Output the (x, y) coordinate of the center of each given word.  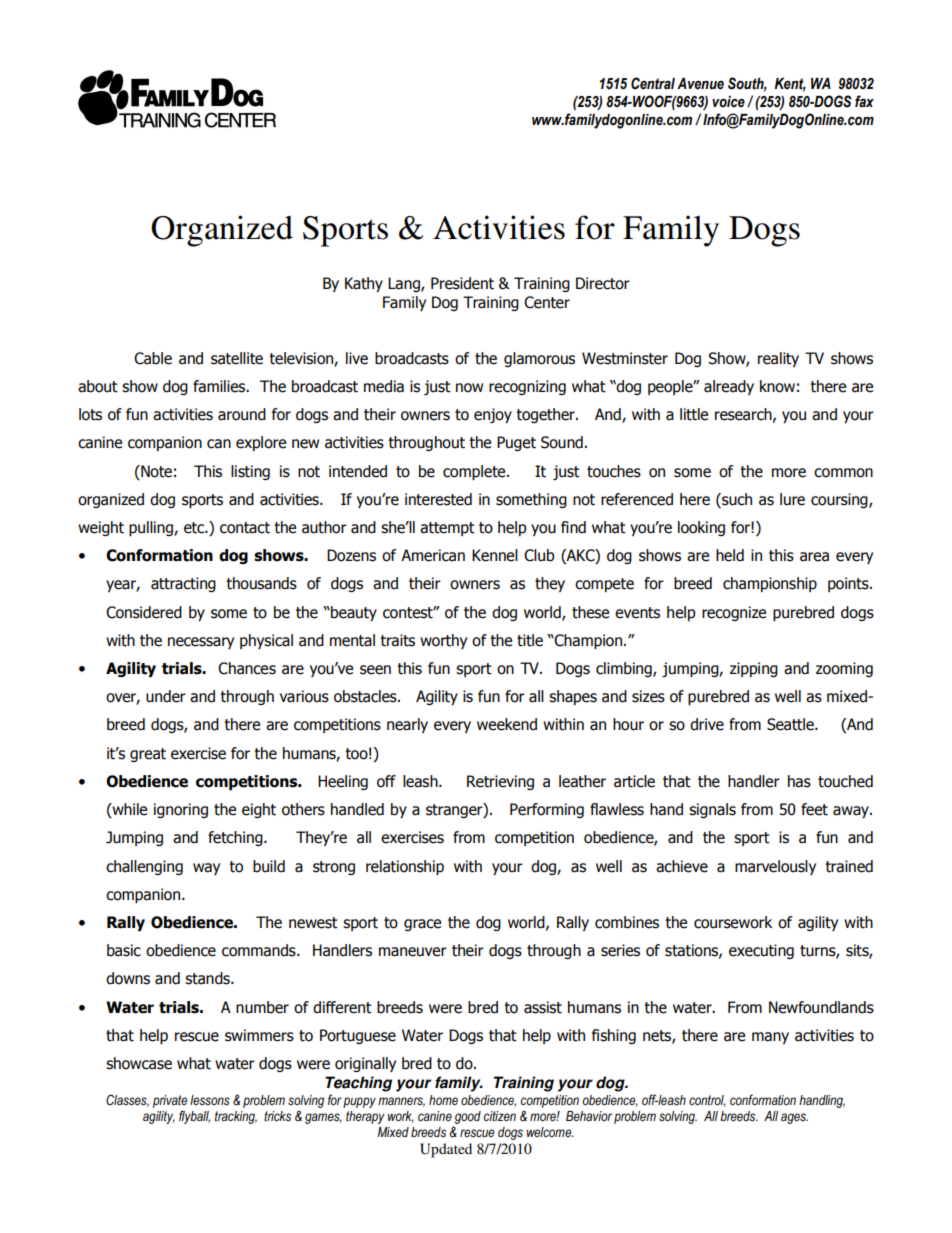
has (799, 781)
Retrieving (500, 782)
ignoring (181, 810)
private (170, 1101)
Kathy (364, 284)
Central (653, 83)
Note (155, 471)
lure (792, 499)
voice (728, 102)
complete (475, 472)
